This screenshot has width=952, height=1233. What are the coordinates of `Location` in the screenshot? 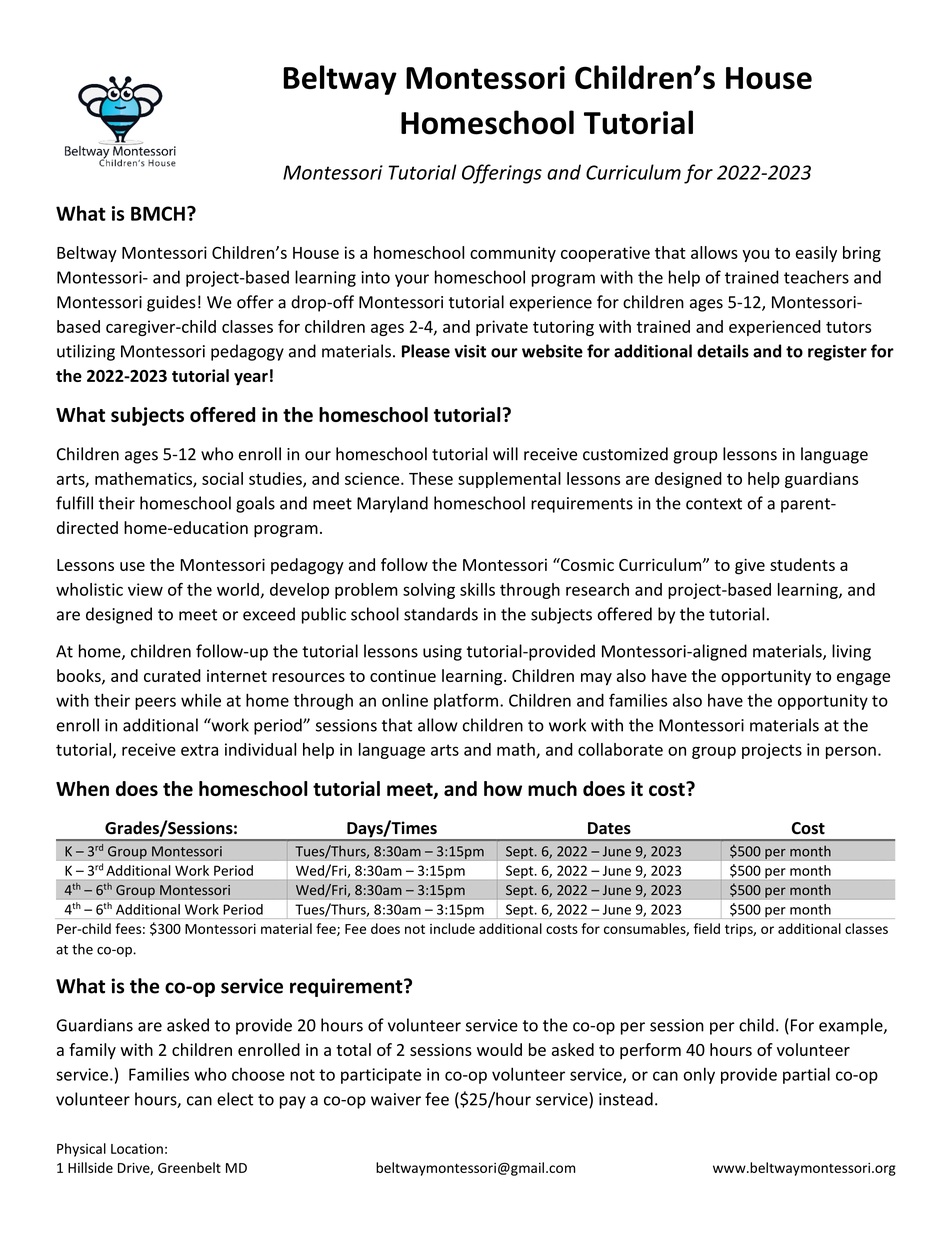 It's located at (137, 1148).
